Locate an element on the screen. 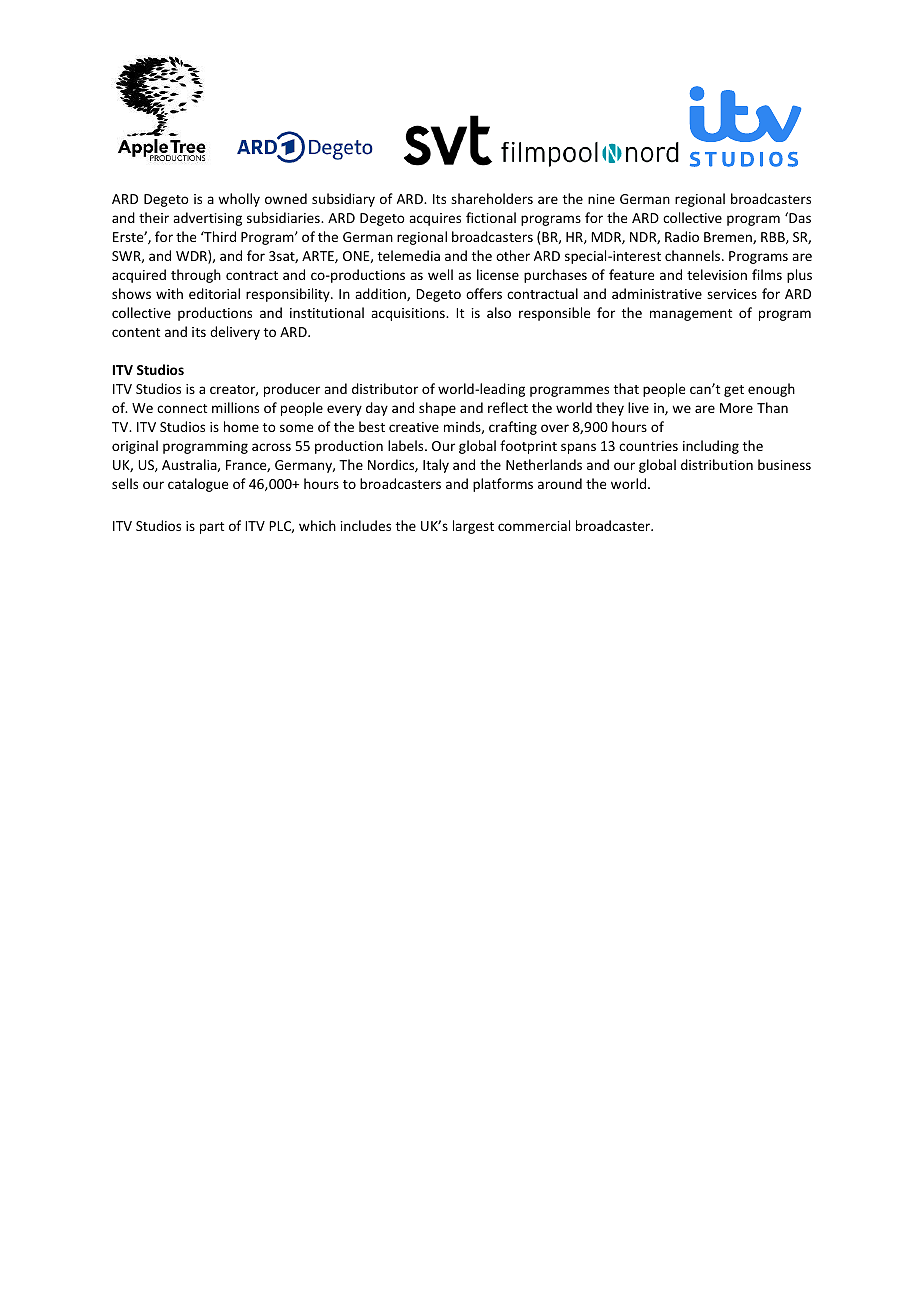  part is located at coordinates (212, 528).
